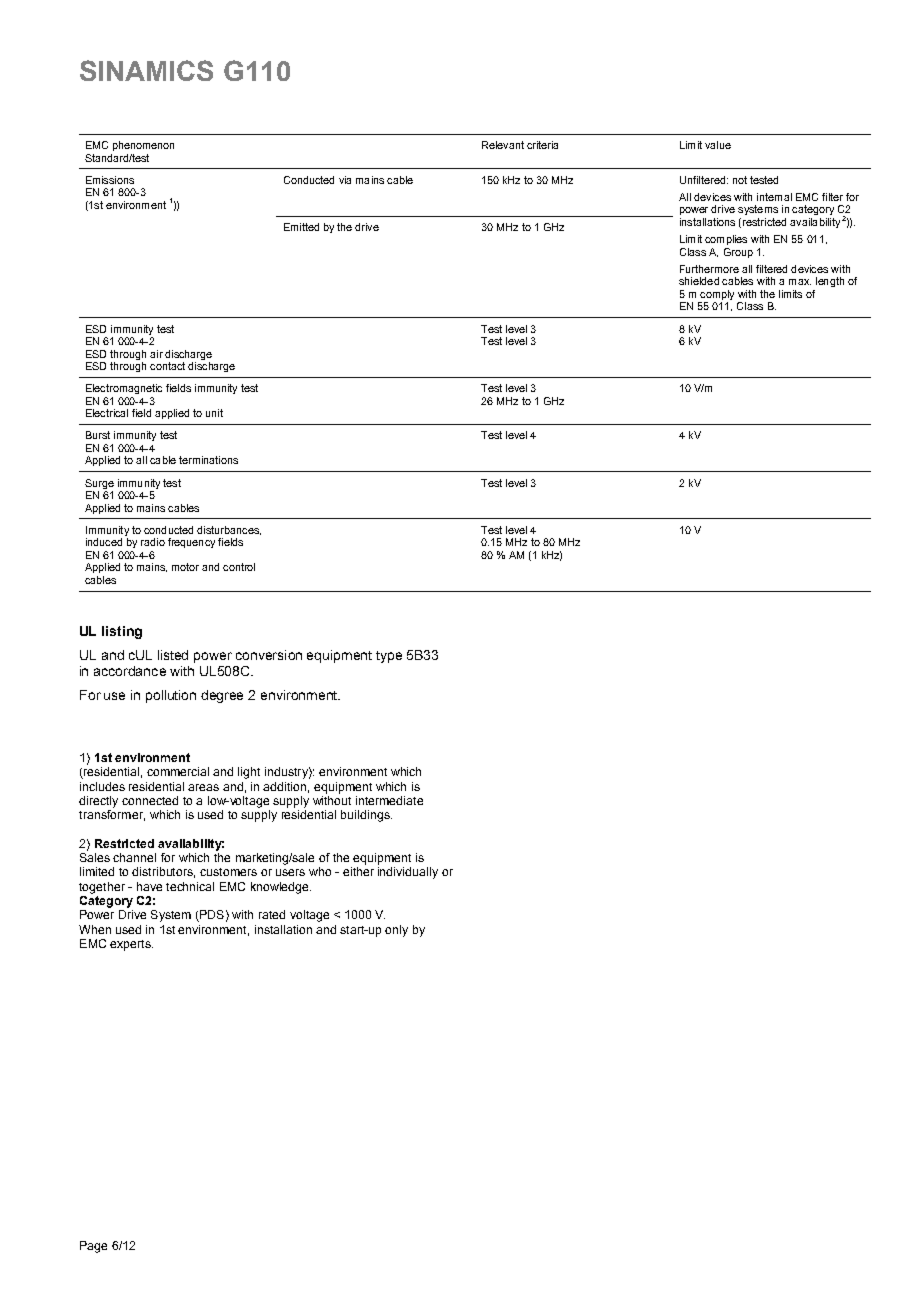  Describe the element at coordinates (143, 146) in the page. I see `phenomenon` at that location.
